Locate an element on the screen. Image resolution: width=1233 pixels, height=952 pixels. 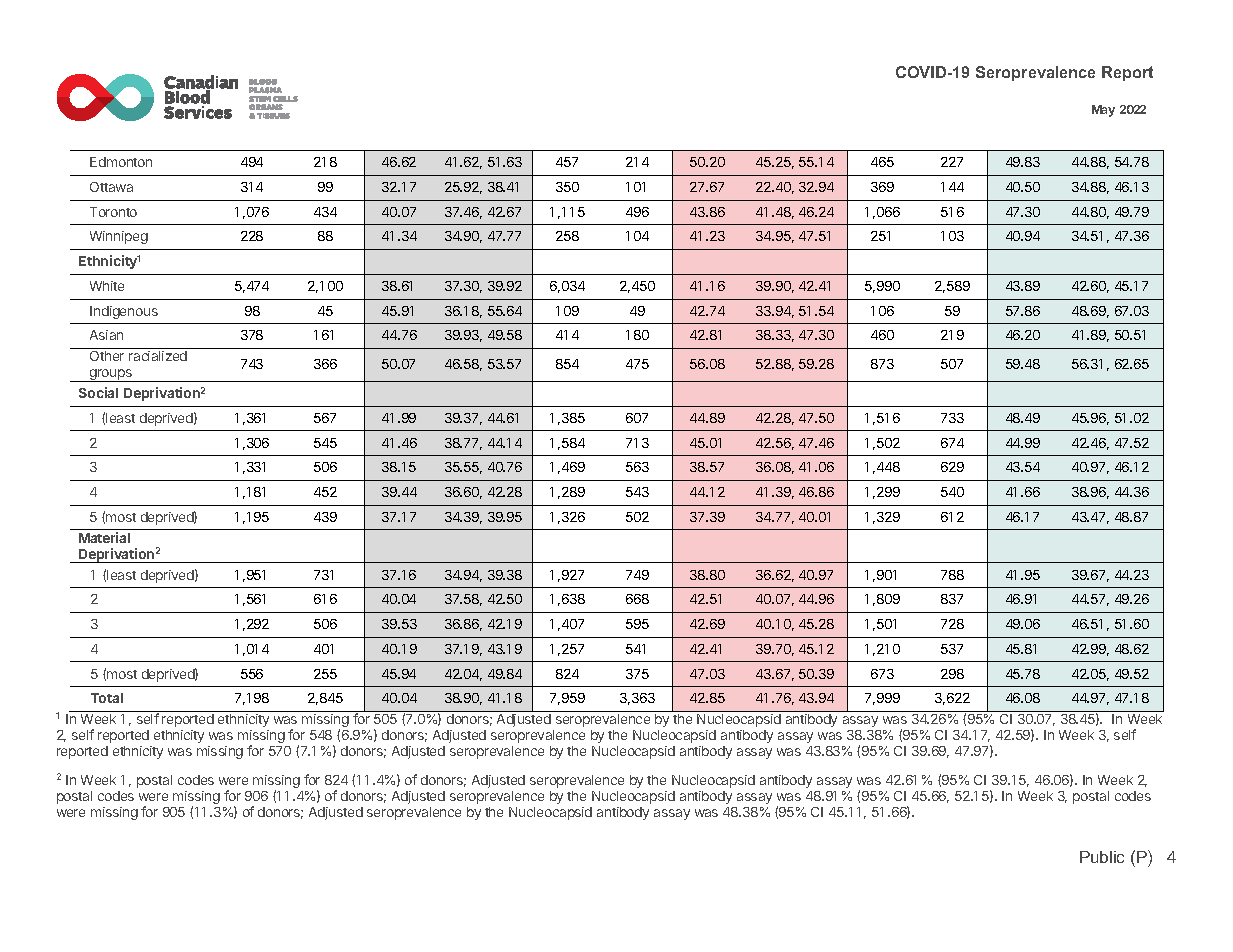
Edmonton is located at coordinates (121, 162).
